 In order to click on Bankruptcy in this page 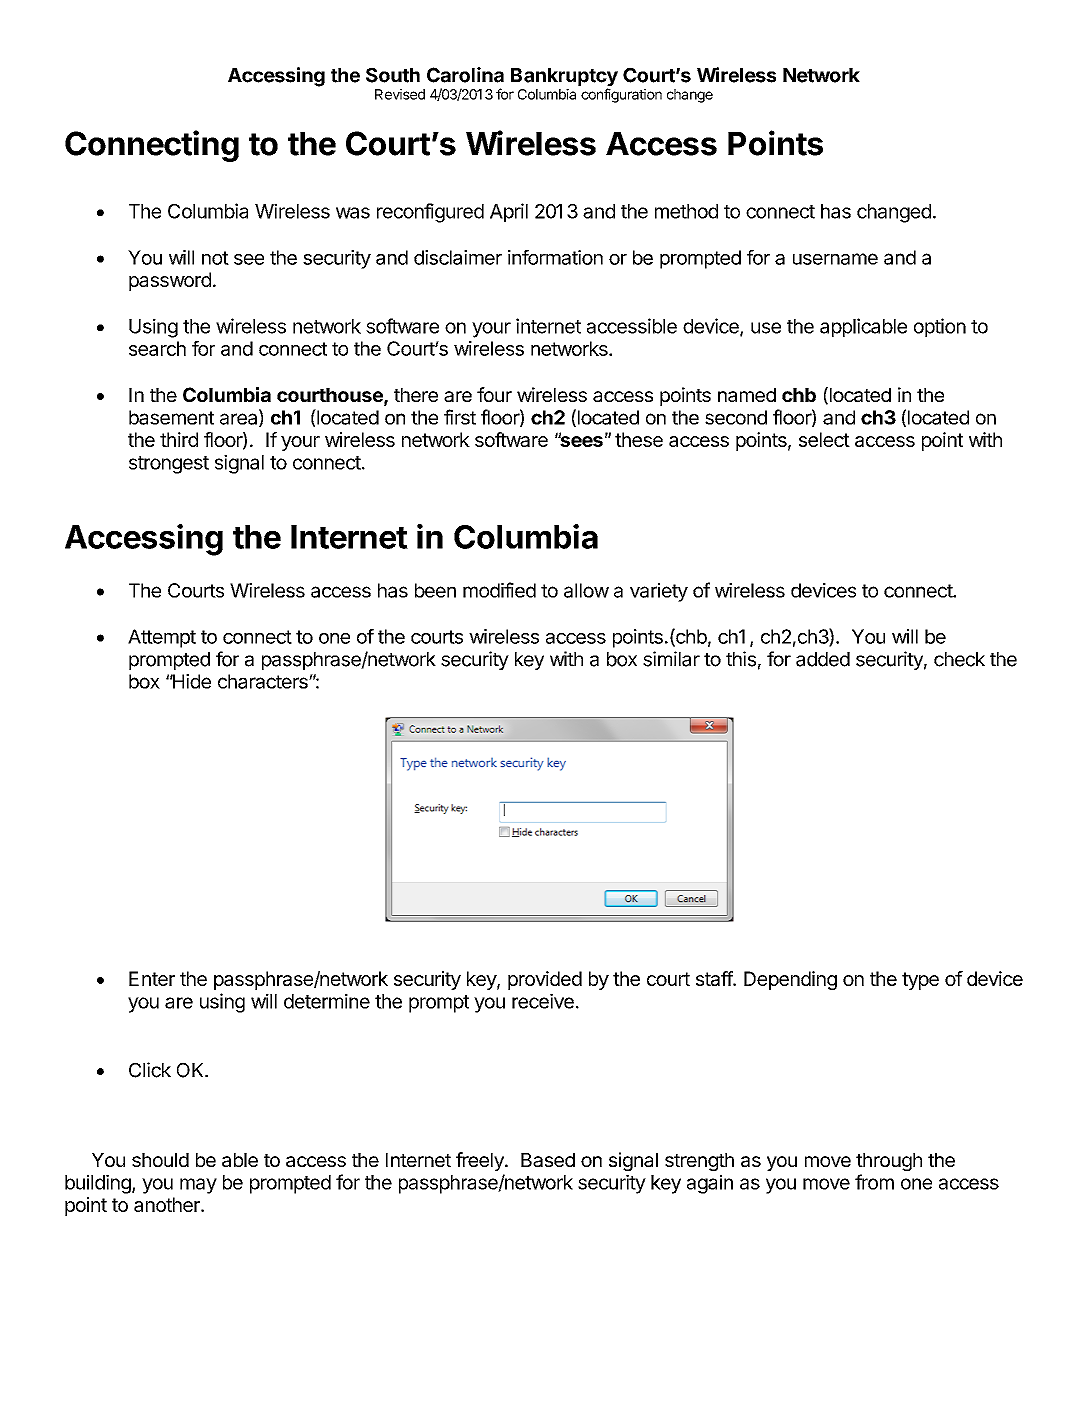, I will do `click(564, 78)`.
